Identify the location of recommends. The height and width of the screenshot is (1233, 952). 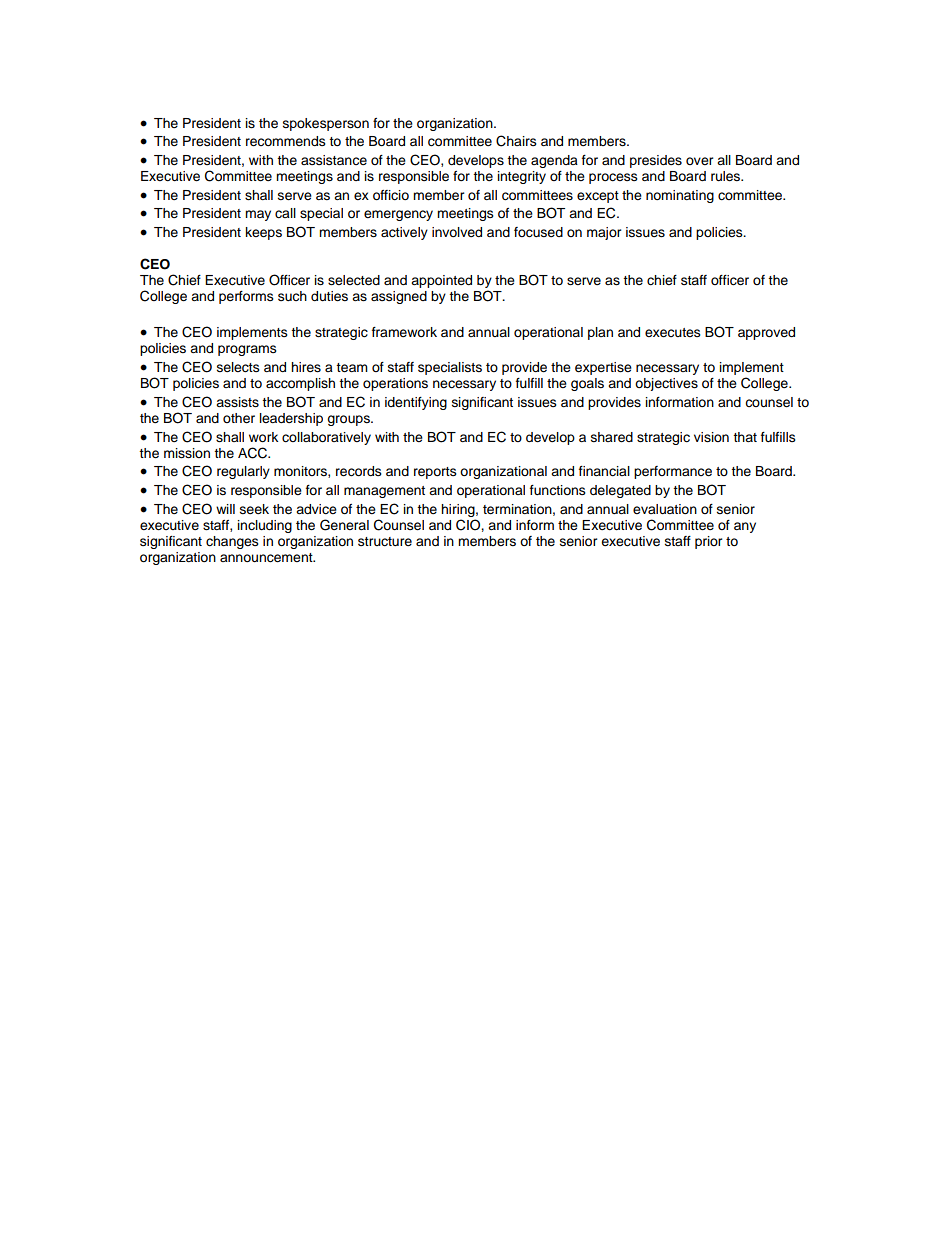
(286, 141).
